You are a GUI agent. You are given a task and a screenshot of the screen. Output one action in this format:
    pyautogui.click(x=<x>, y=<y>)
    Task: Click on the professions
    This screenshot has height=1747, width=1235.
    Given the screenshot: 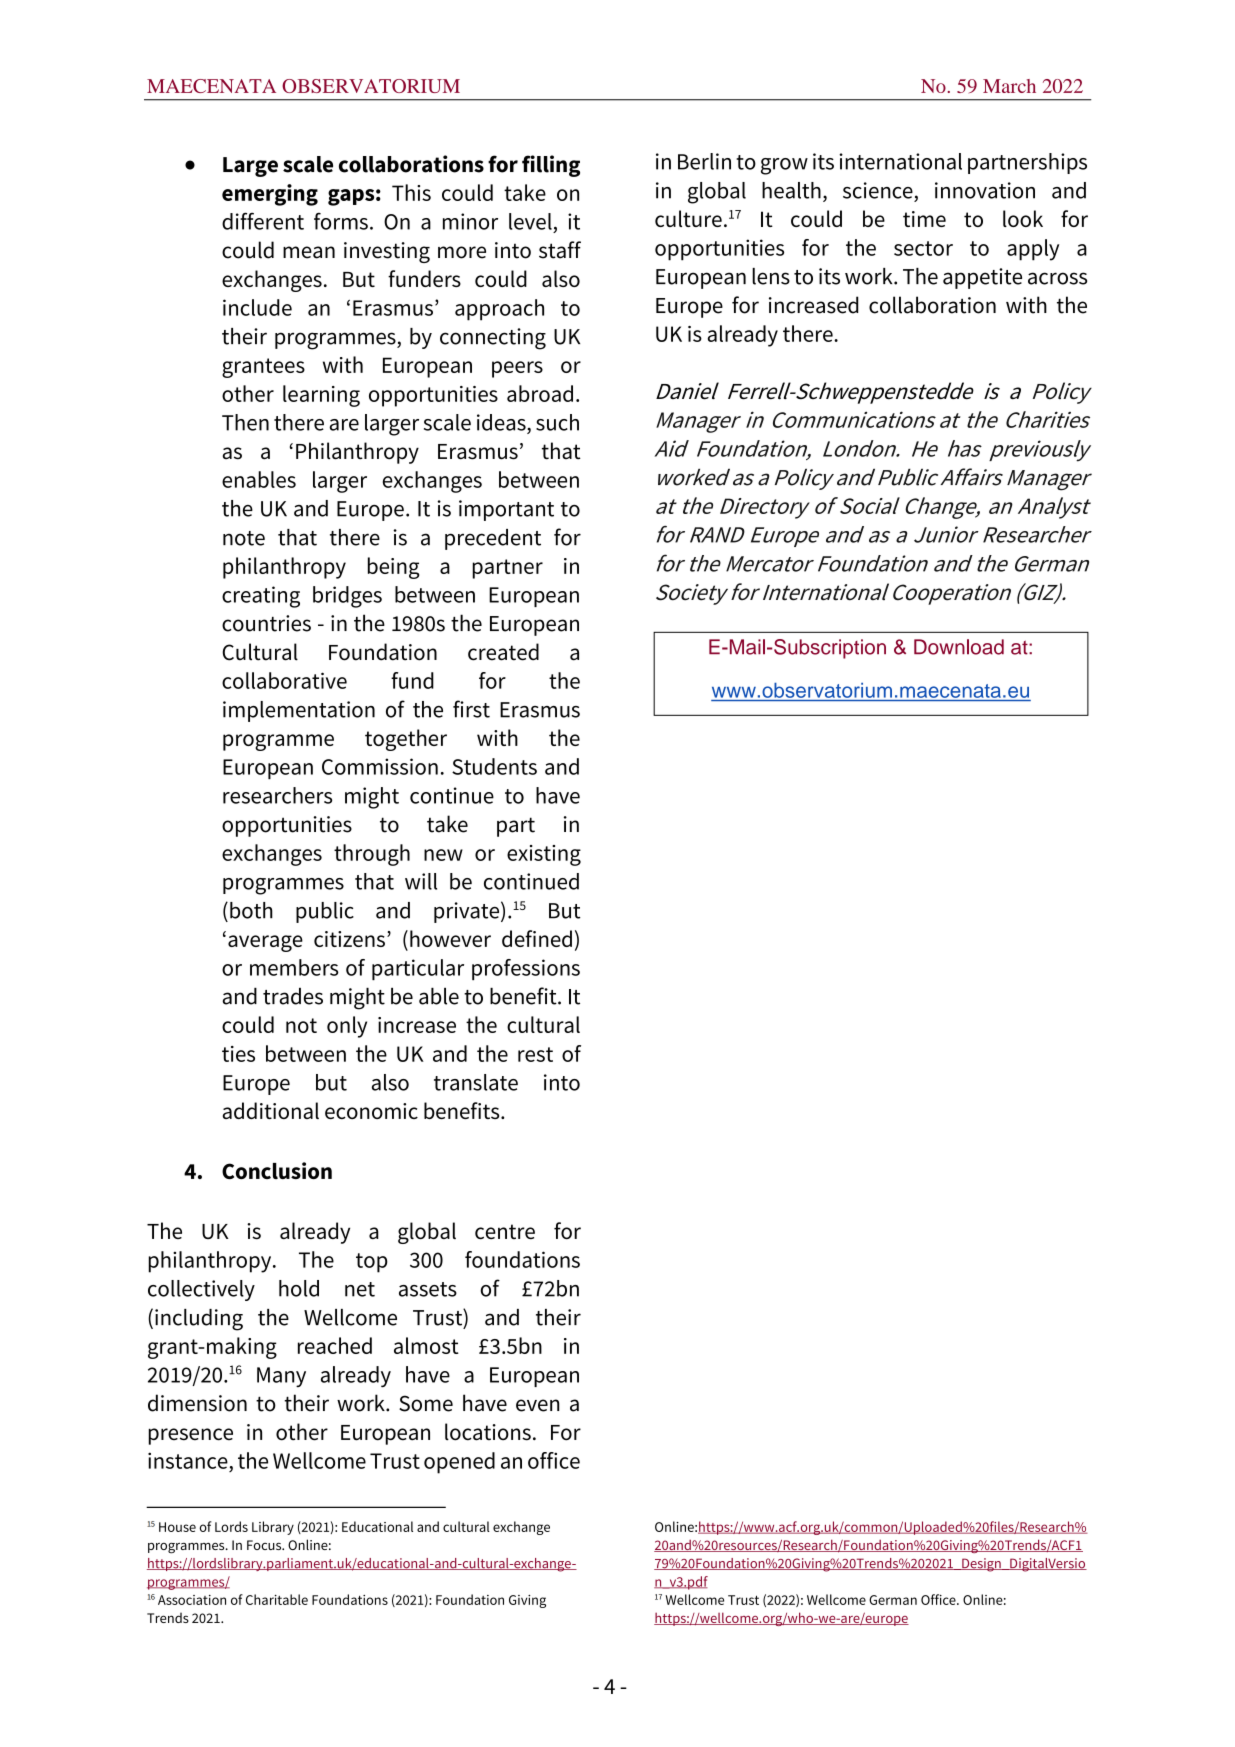 What is the action you would take?
    pyautogui.click(x=526, y=969)
